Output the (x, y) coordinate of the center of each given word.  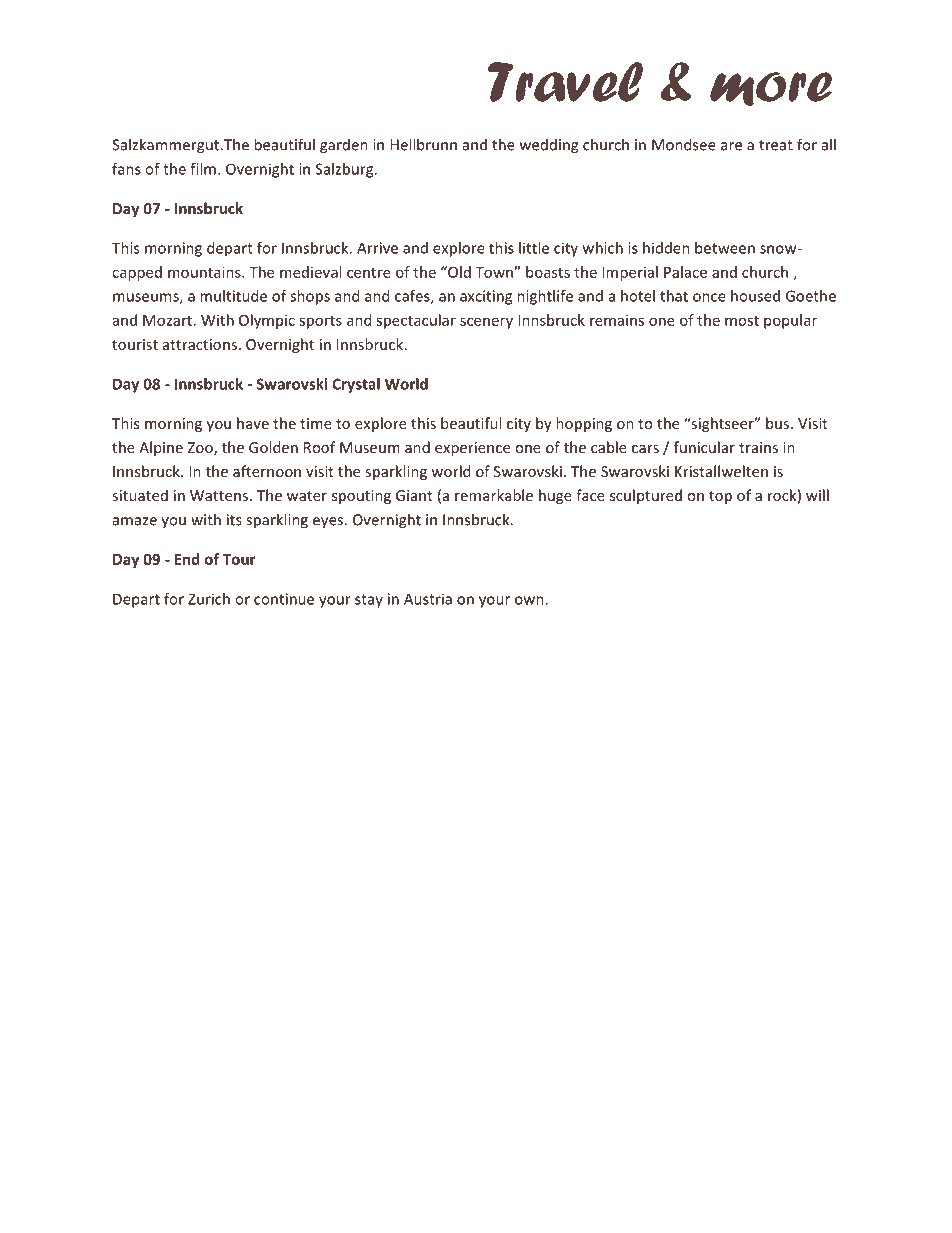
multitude (233, 296)
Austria (428, 599)
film (203, 169)
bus (779, 423)
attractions (200, 344)
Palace (685, 272)
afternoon (267, 471)
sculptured (646, 496)
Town (495, 272)
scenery (486, 323)
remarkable (494, 495)
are (731, 146)
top (720, 497)
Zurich (209, 599)
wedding (549, 146)
